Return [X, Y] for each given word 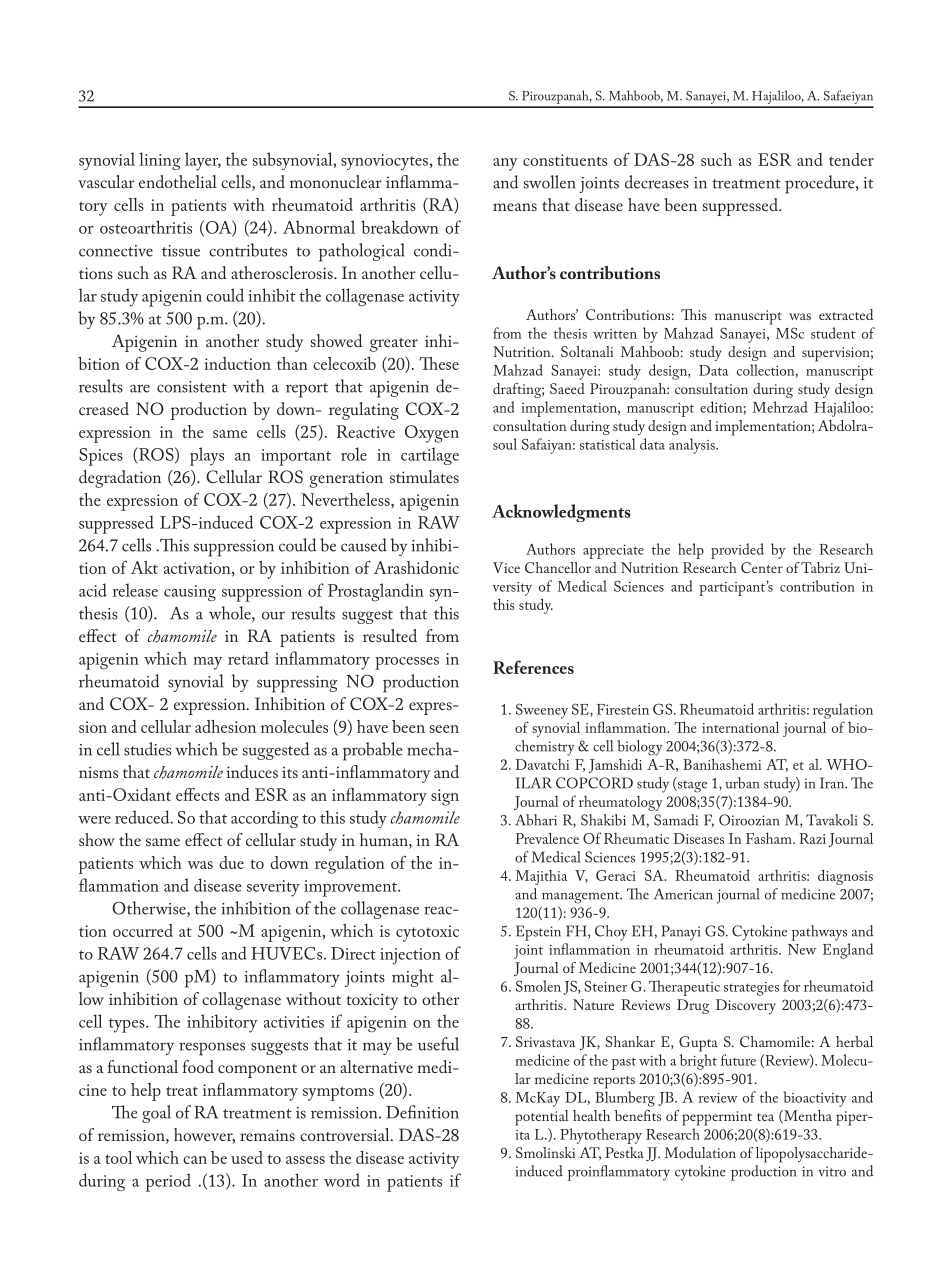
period [168, 1182]
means [515, 207]
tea [765, 1117]
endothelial [178, 181]
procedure [821, 184]
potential [542, 1118]
